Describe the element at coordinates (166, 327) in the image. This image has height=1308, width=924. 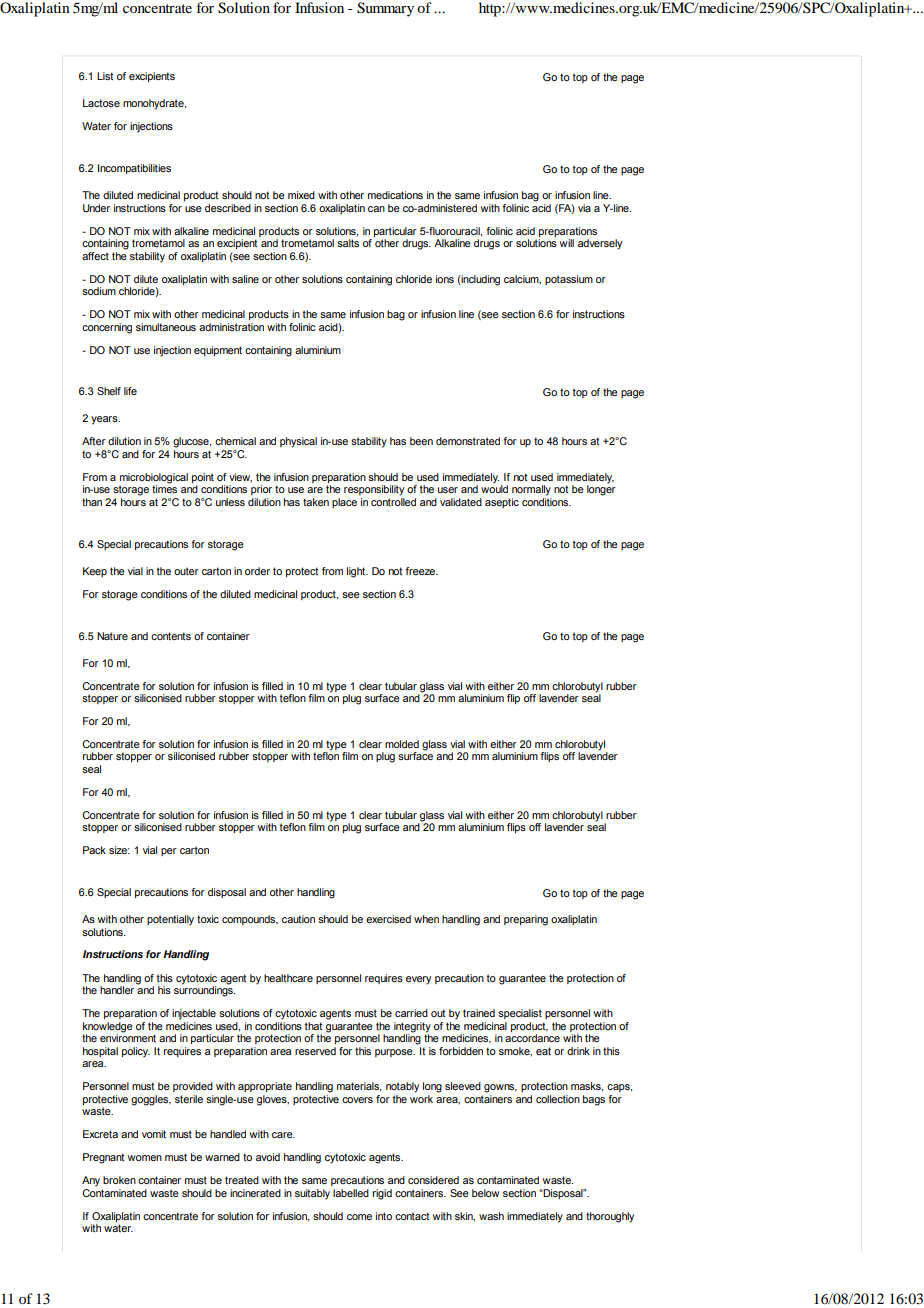
I see `simultaneous` at that location.
